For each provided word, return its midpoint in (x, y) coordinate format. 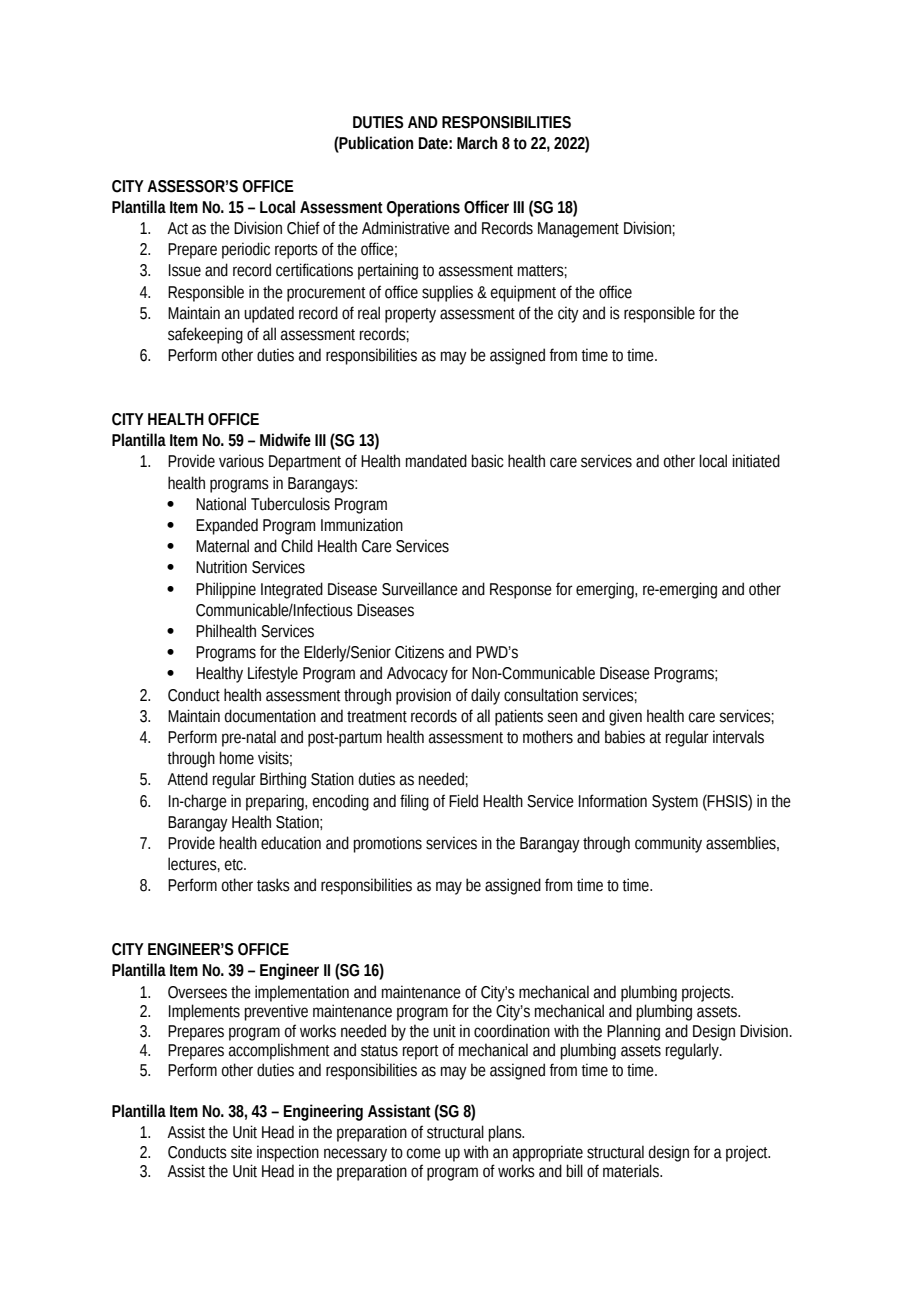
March (477, 143)
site (241, 1152)
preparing (276, 802)
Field (463, 801)
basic (487, 461)
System (675, 803)
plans (506, 1133)
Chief (303, 228)
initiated (756, 461)
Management (578, 230)
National (221, 504)
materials (632, 1171)
